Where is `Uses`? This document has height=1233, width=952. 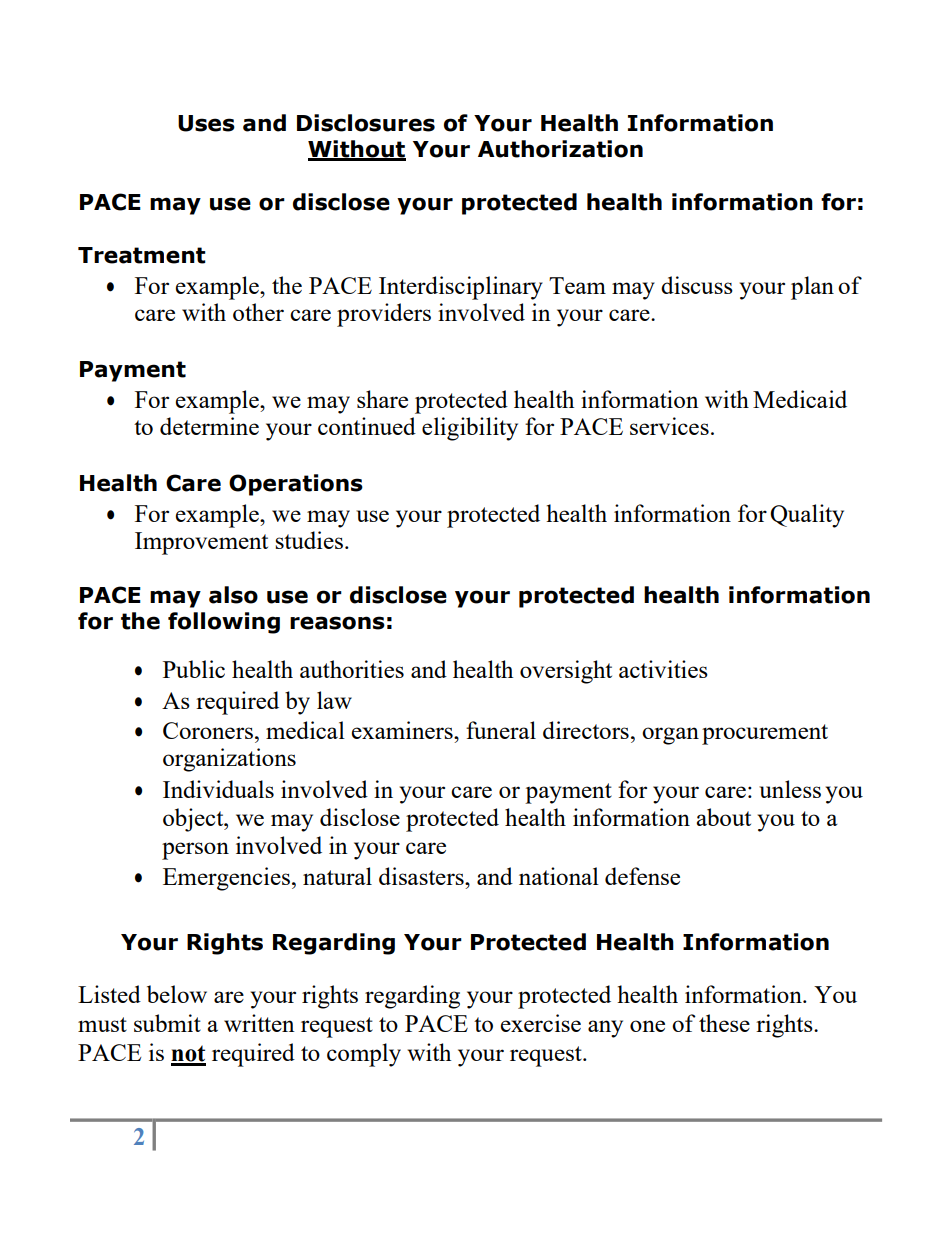
Uses is located at coordinates (206, 123).
